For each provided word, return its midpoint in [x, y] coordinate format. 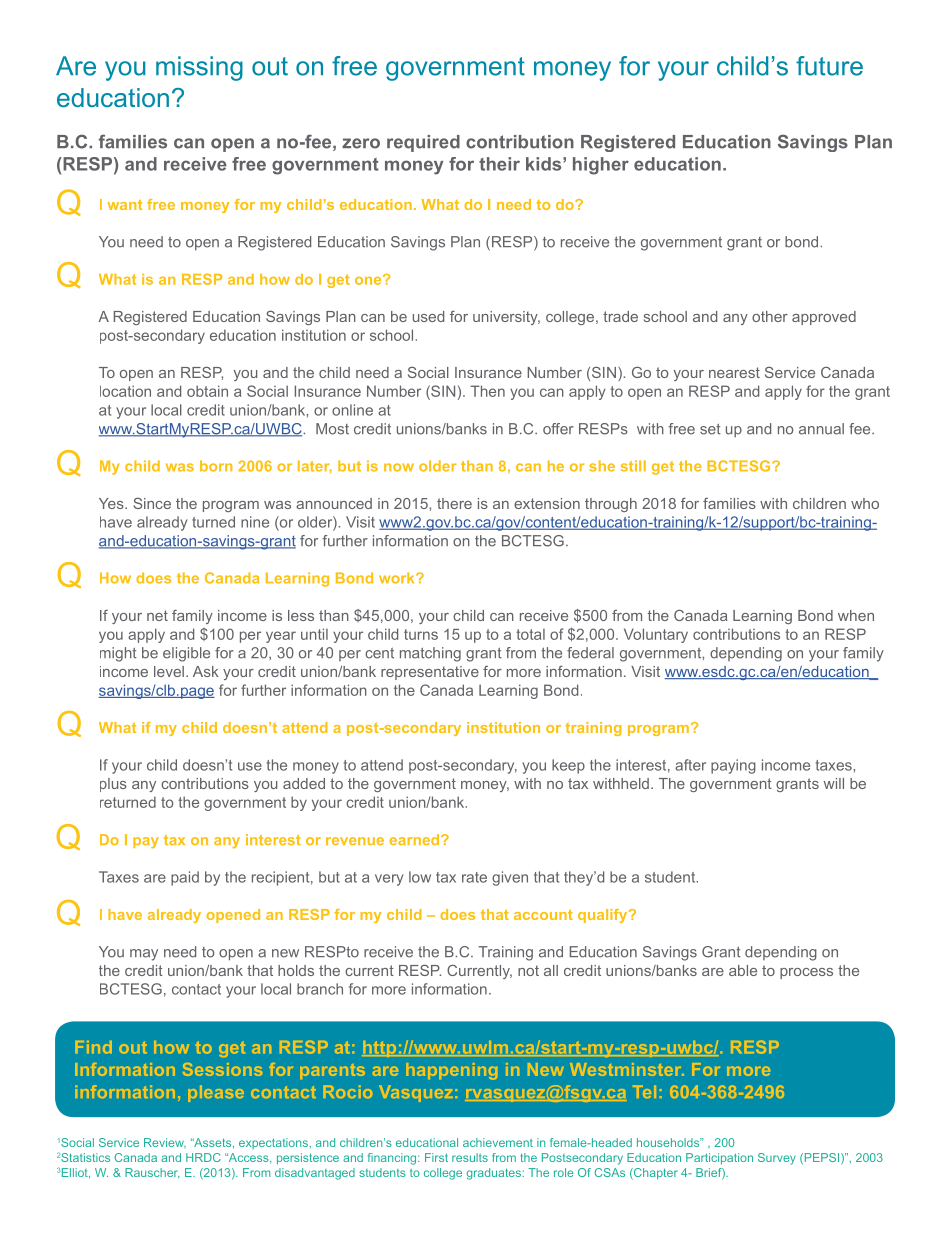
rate [474, 877]
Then [487, 391]
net [157, 615]
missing [199, 68]
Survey [777, 1159]
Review [165, 1143]
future [829, 66]
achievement [498, 1142]
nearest [734, 372]
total [530, 634]
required [423, 143]
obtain [207, 391]
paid [185, 878]
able [743, 970]
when [856, 615]
